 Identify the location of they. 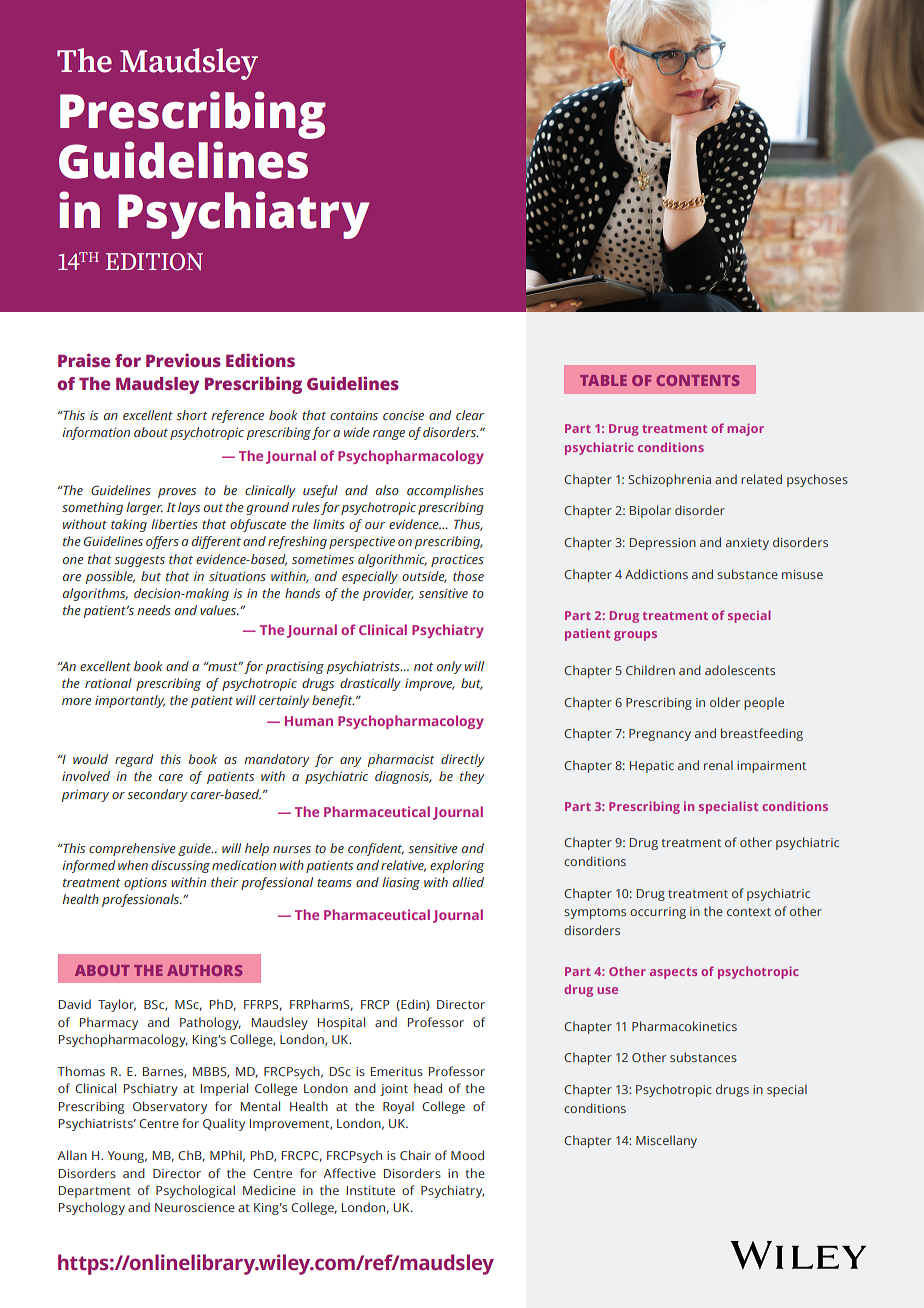
(472, 777).
